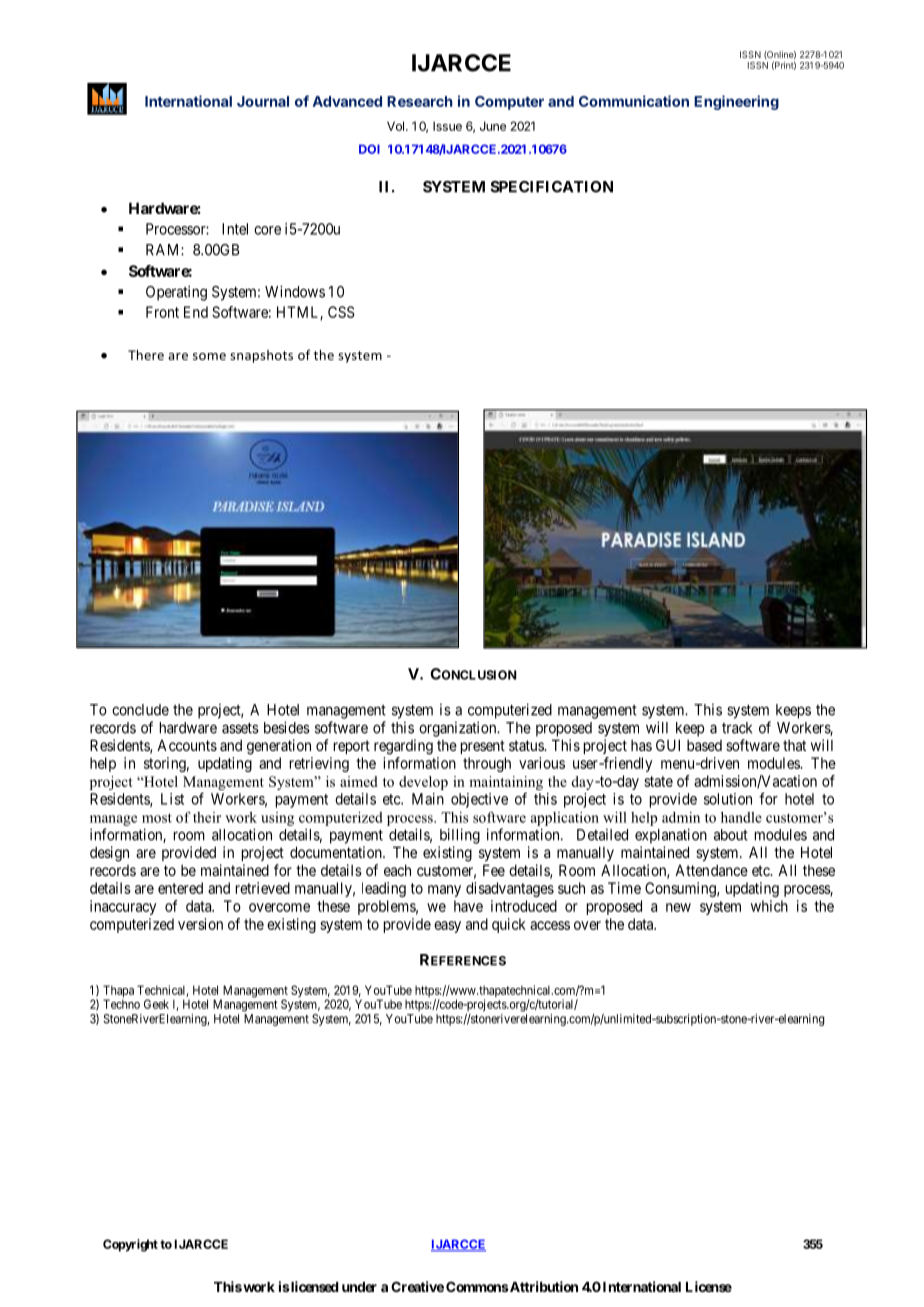 The height and width of the document is (1307, 924). What do you see at coordinates (737, 728) in the document?
I see `track` at bounding box center [737, 728].
